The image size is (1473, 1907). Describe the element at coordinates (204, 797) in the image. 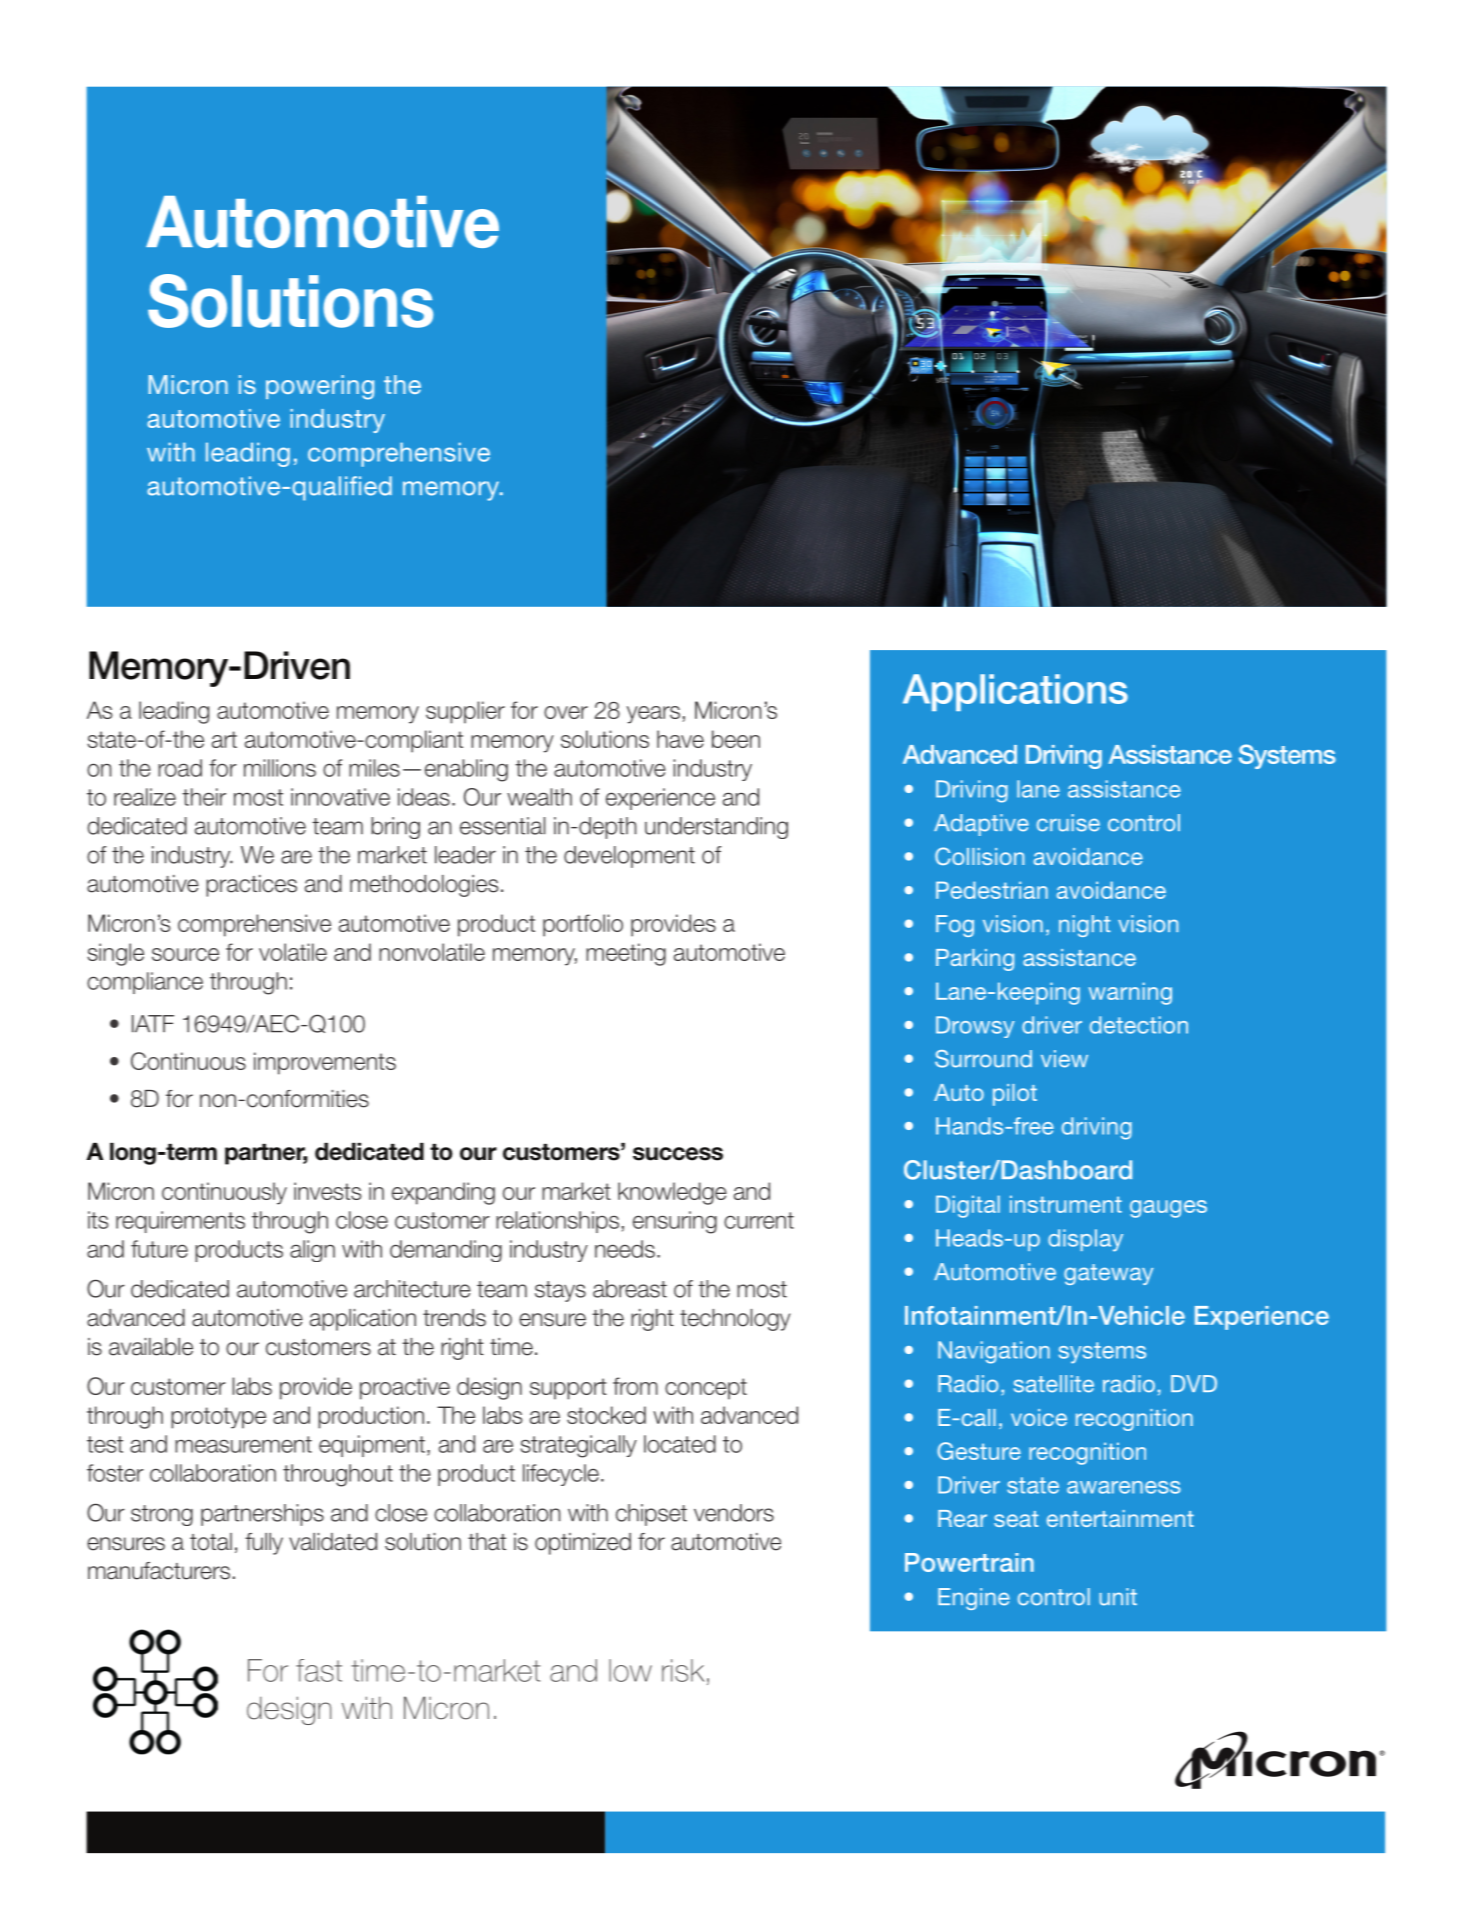

I see `their` at that location.
